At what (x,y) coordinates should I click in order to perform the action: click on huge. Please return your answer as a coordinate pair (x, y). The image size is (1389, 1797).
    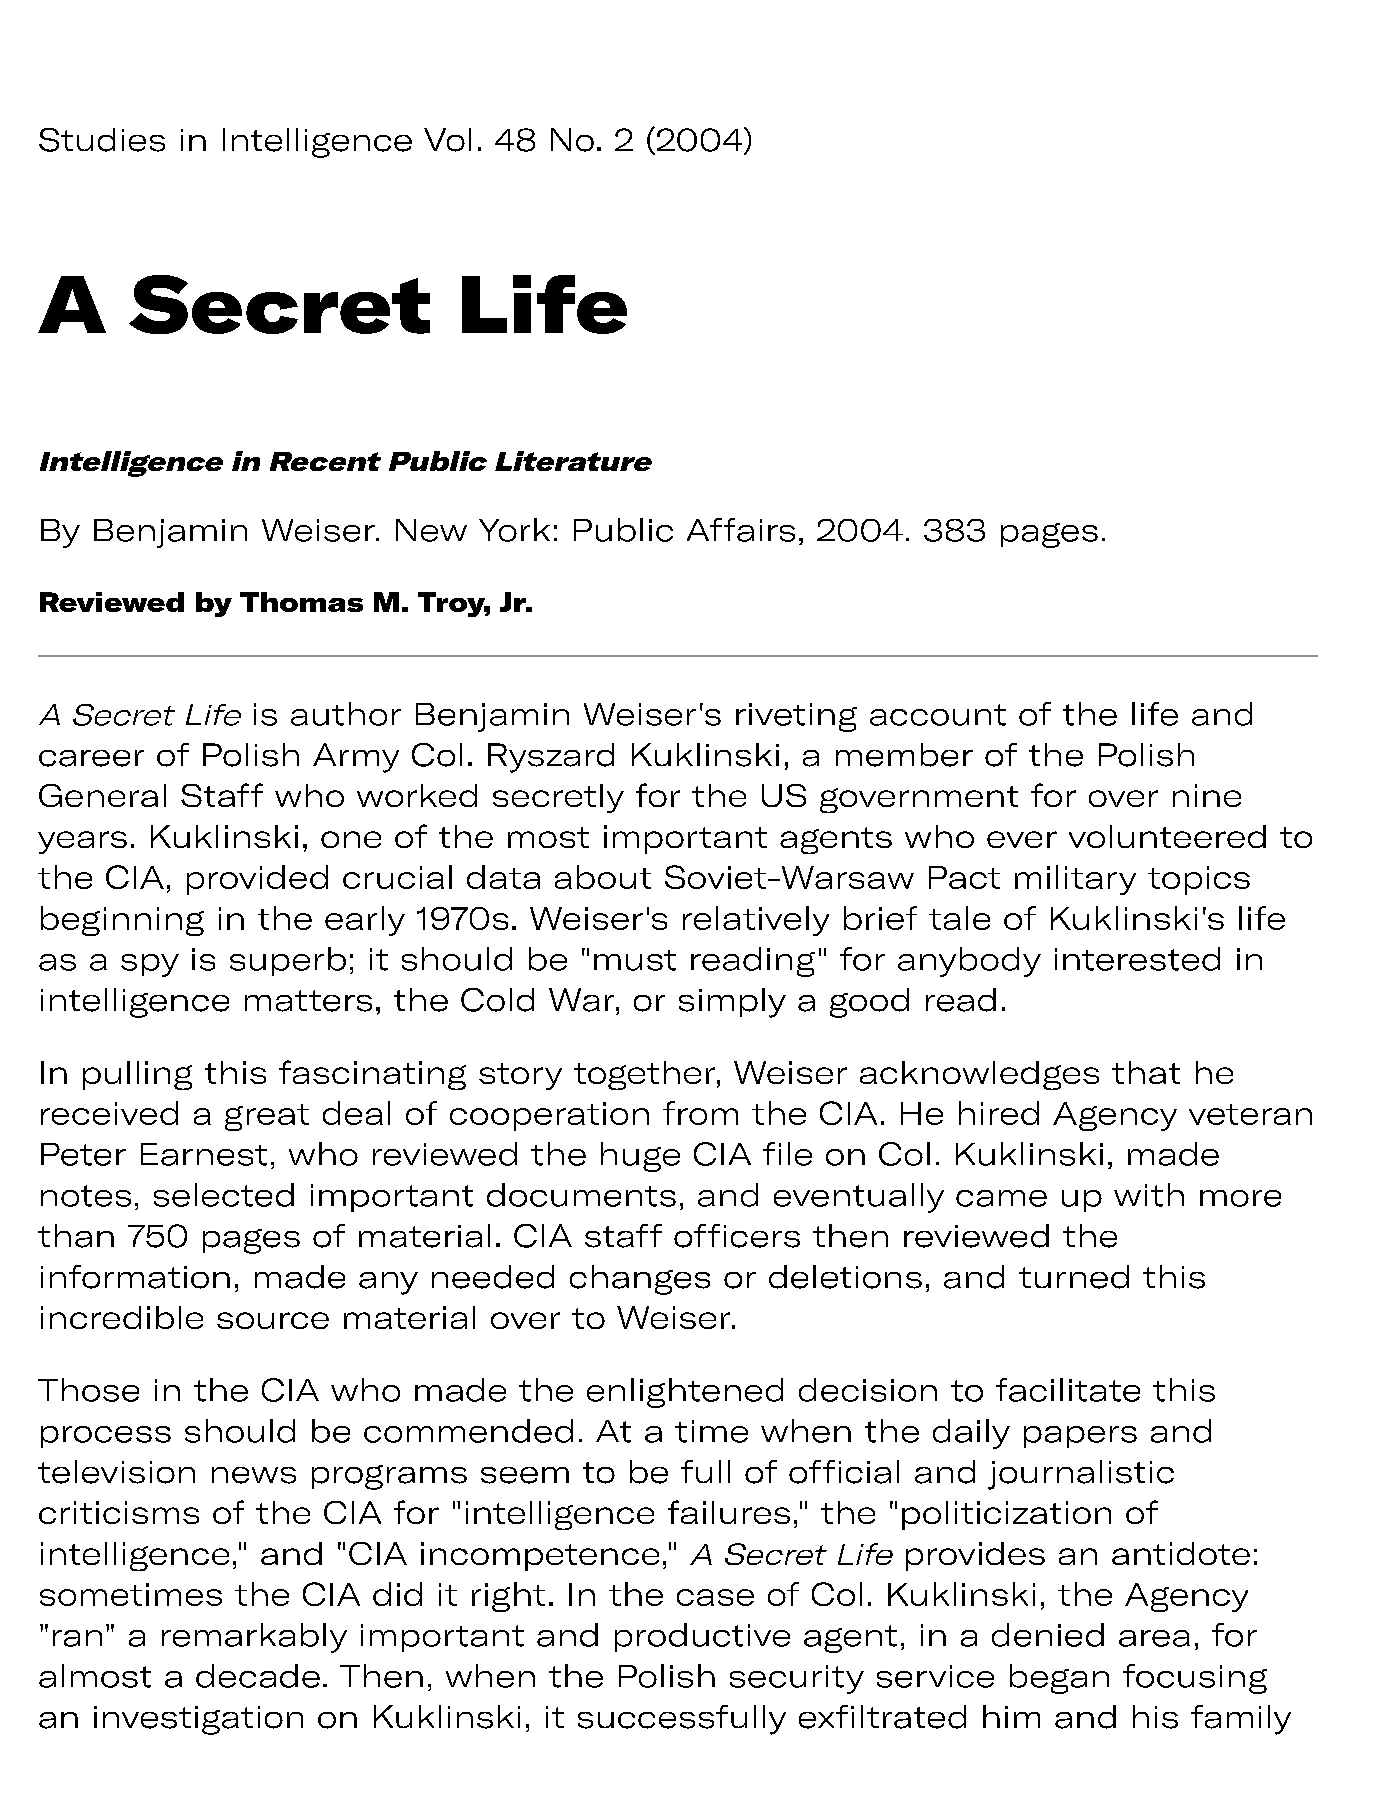
    Looking at the image, I should click on (640, 1157).
